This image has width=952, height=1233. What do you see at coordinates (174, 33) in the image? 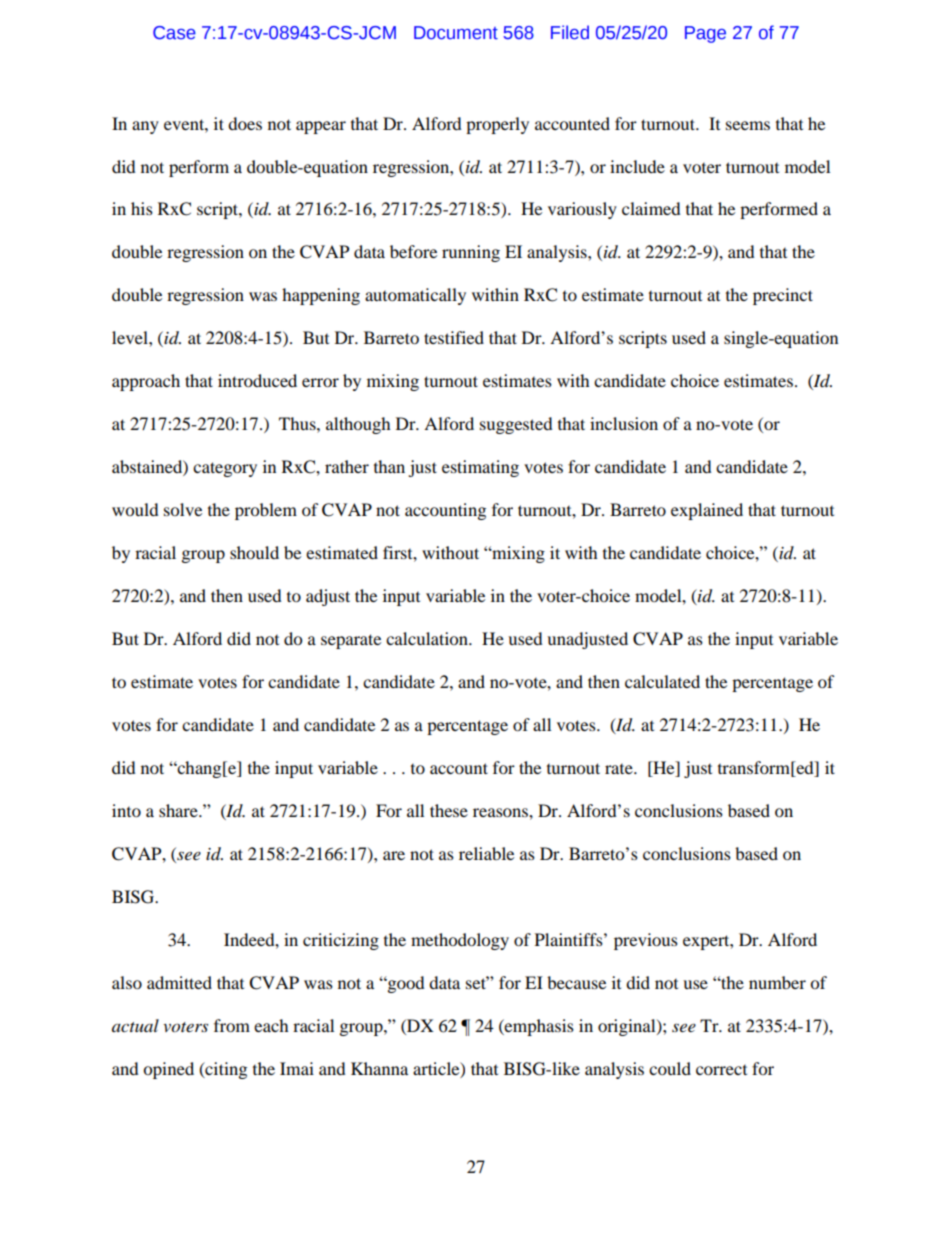
I see `Case` at bounding box center [174, 33].
